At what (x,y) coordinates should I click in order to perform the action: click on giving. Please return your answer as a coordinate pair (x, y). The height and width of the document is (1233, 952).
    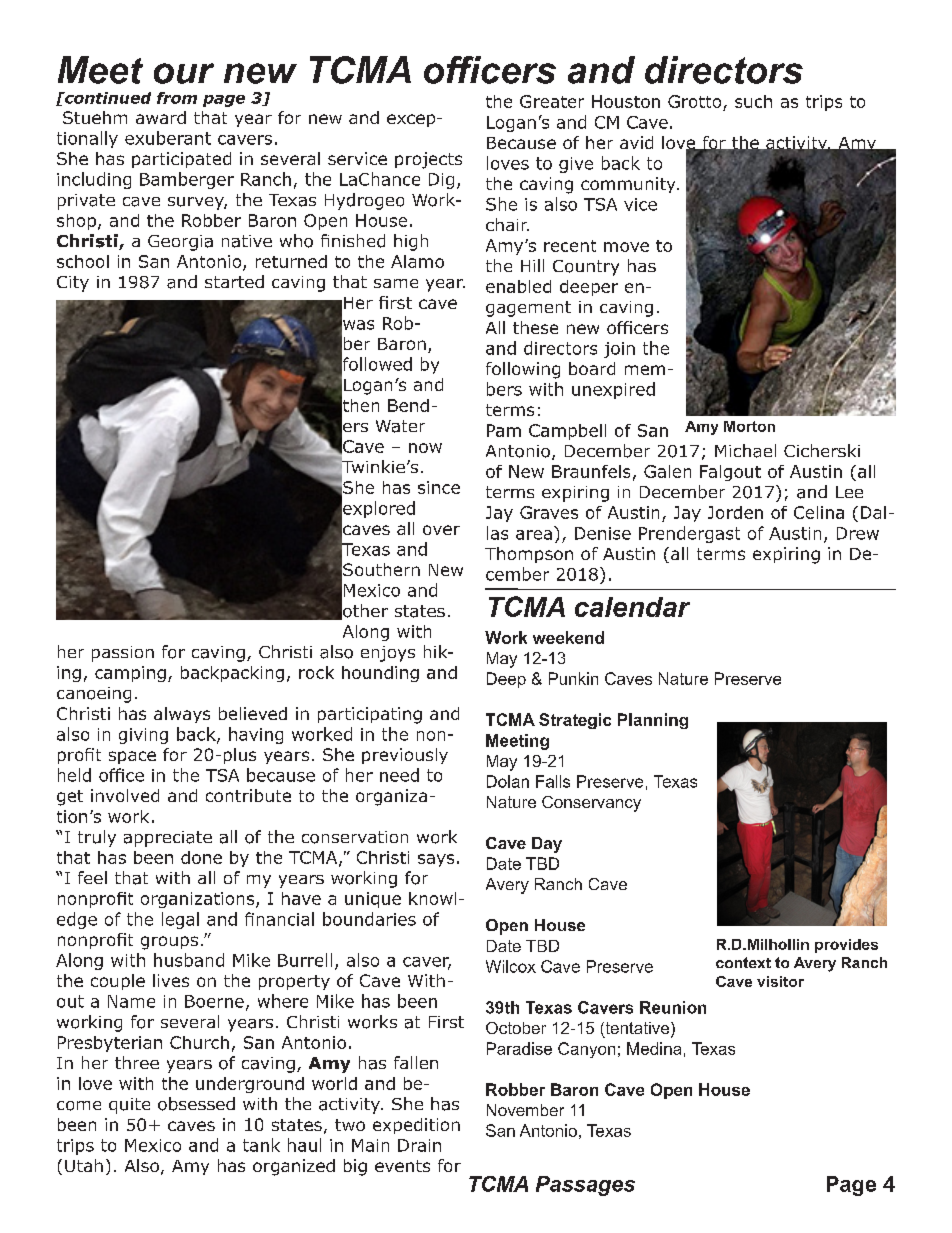
    Looking at the image, I should click on (143, 736).
